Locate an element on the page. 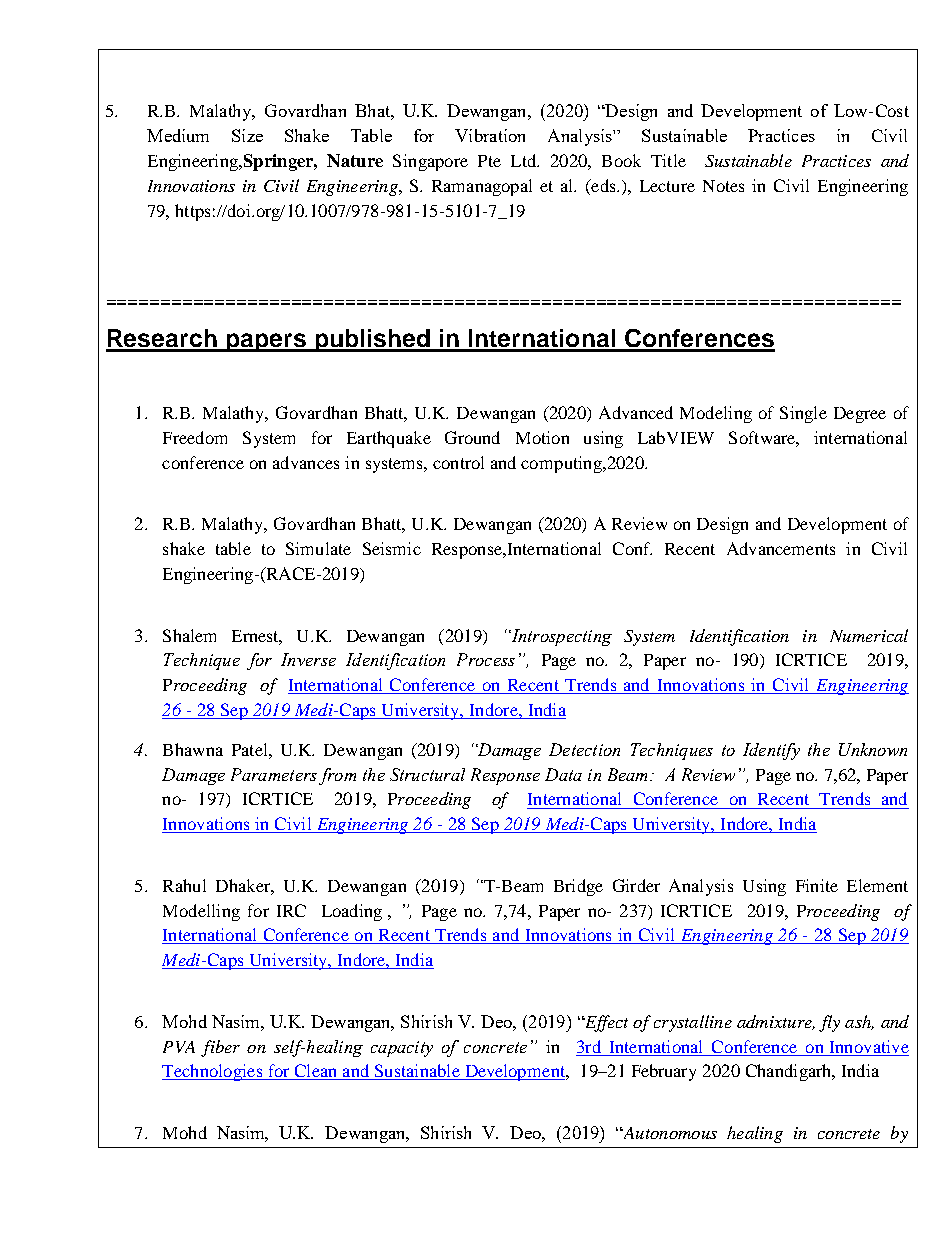 The width and height of the document is (952, 1233). fiber is located at coordinates (220, 1048).
